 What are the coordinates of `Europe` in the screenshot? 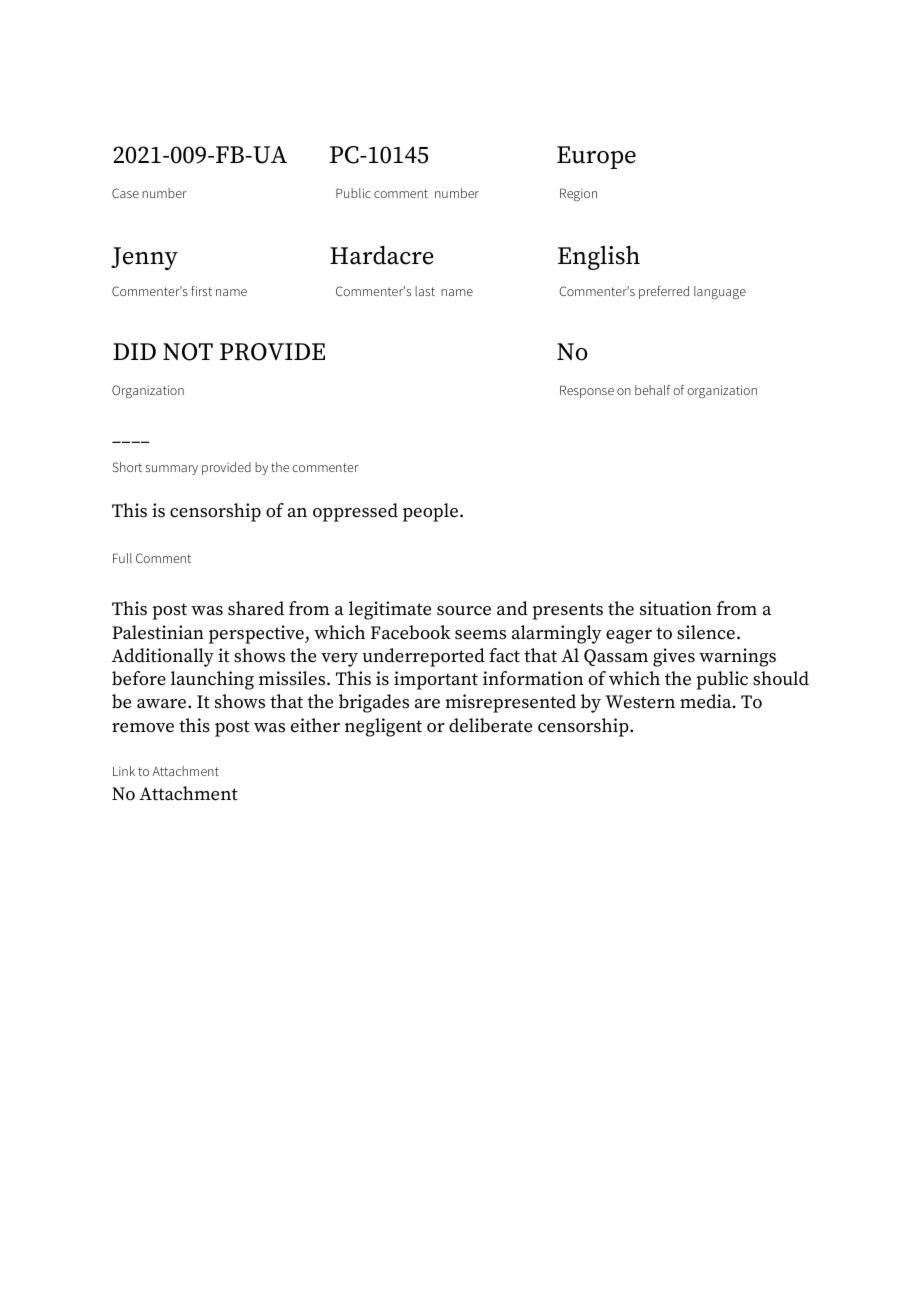 It's located at (596, 157).
